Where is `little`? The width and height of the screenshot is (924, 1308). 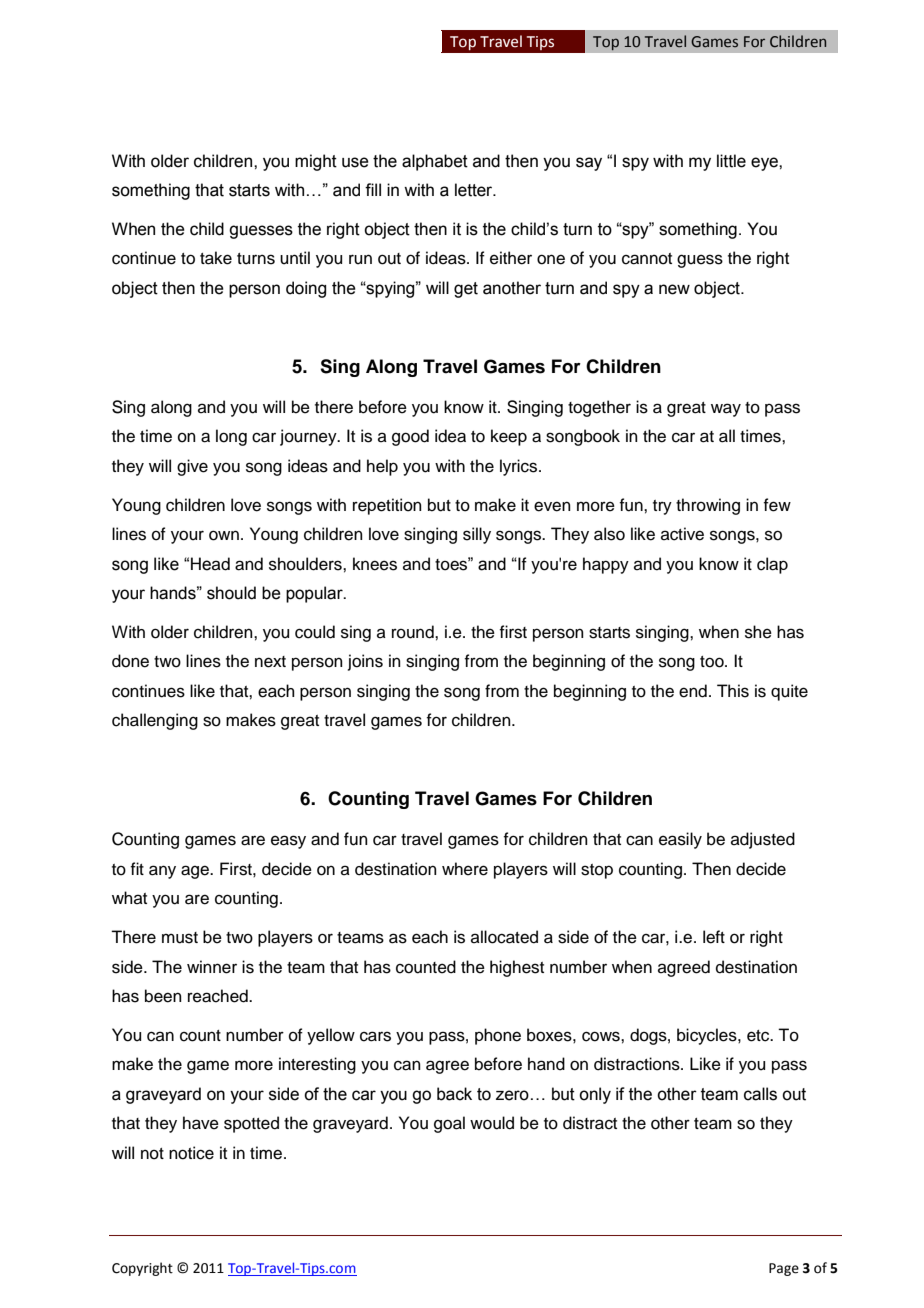
little is located at coordinates (731, 161).
